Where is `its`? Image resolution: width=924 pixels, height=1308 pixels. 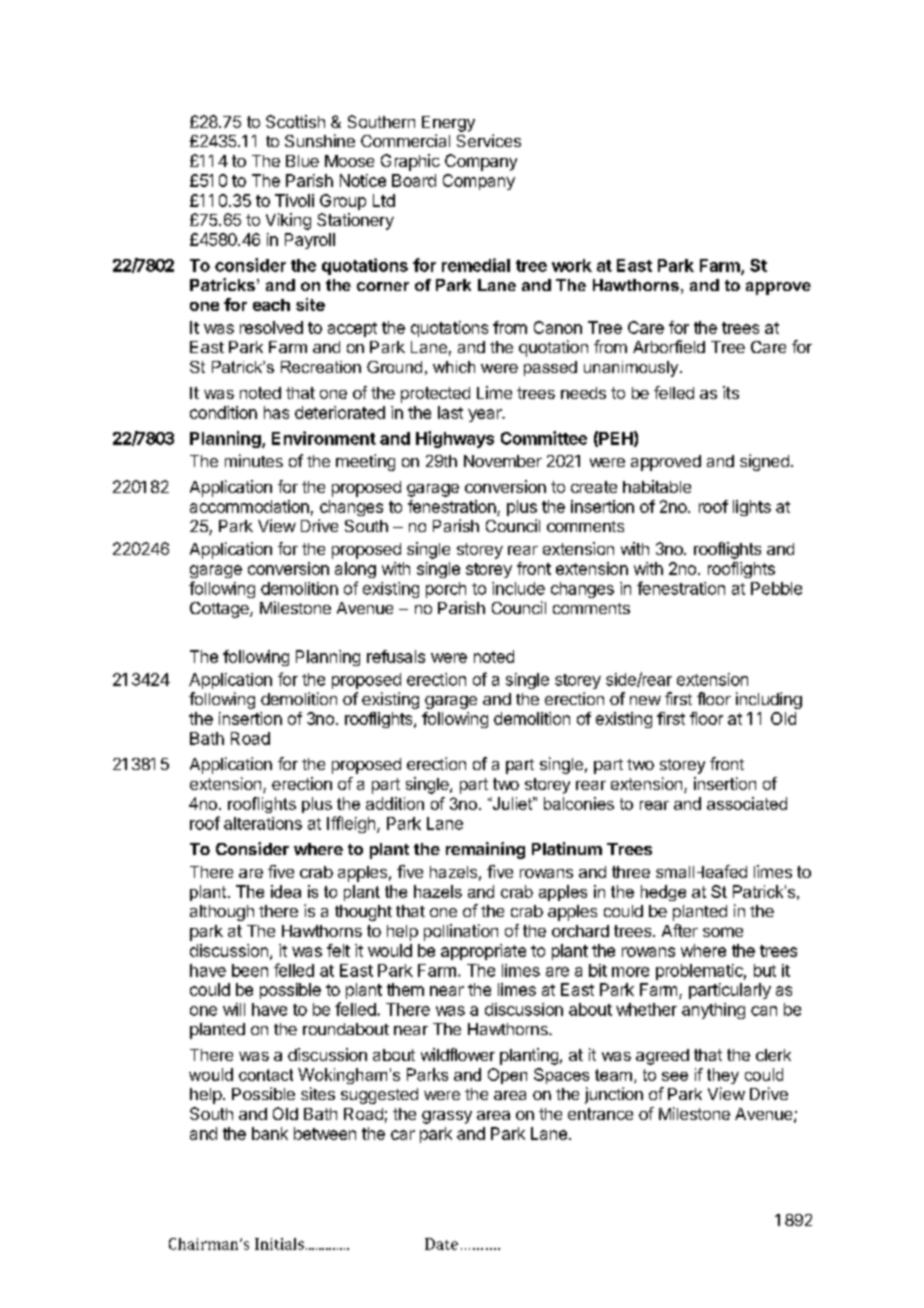 its is located at coordinates (731, 392).
